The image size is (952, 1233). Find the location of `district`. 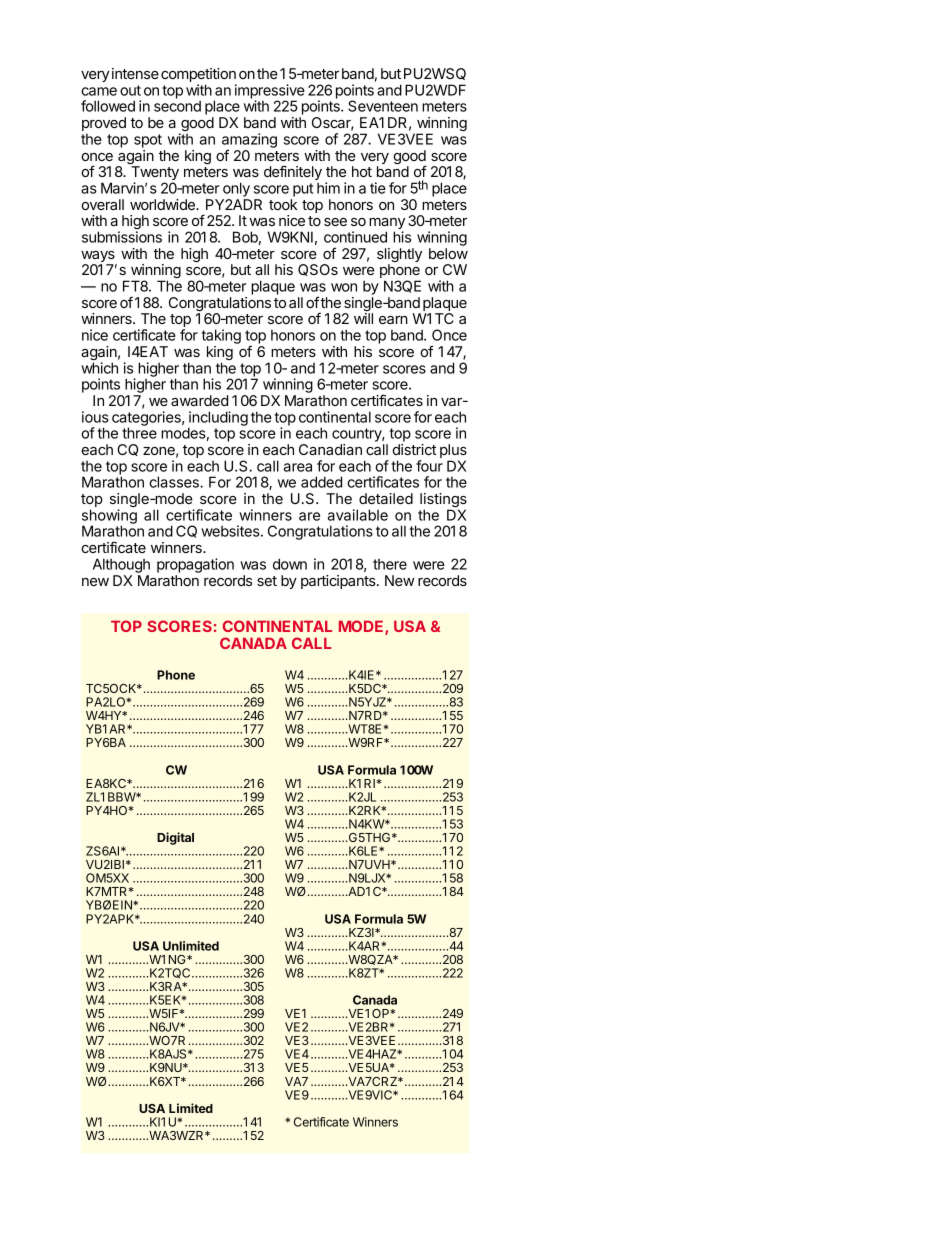

district is located at coordinates (414, 449).
